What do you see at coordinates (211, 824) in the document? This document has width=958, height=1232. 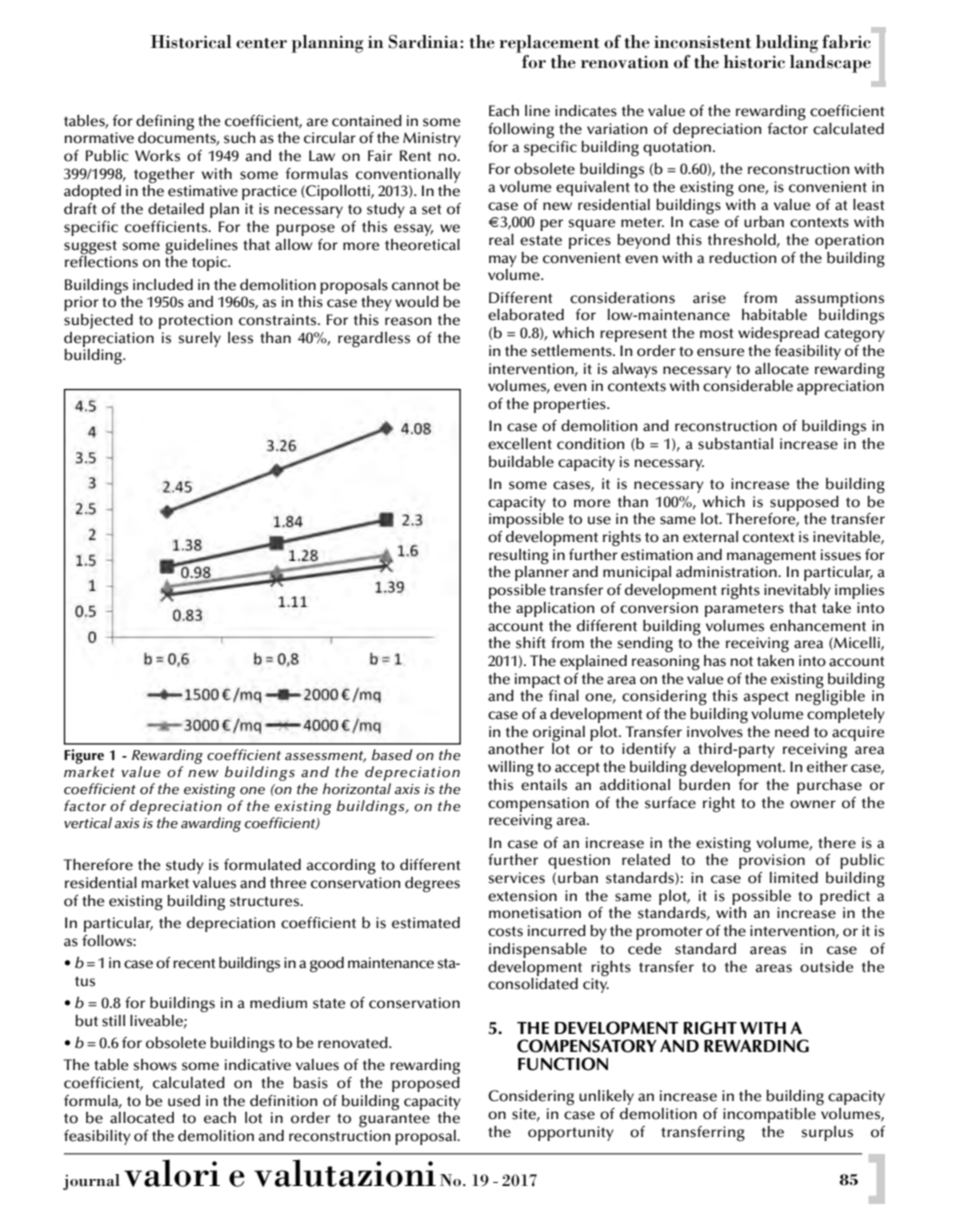 I see `awarding` at bounding box center [211, 824].
